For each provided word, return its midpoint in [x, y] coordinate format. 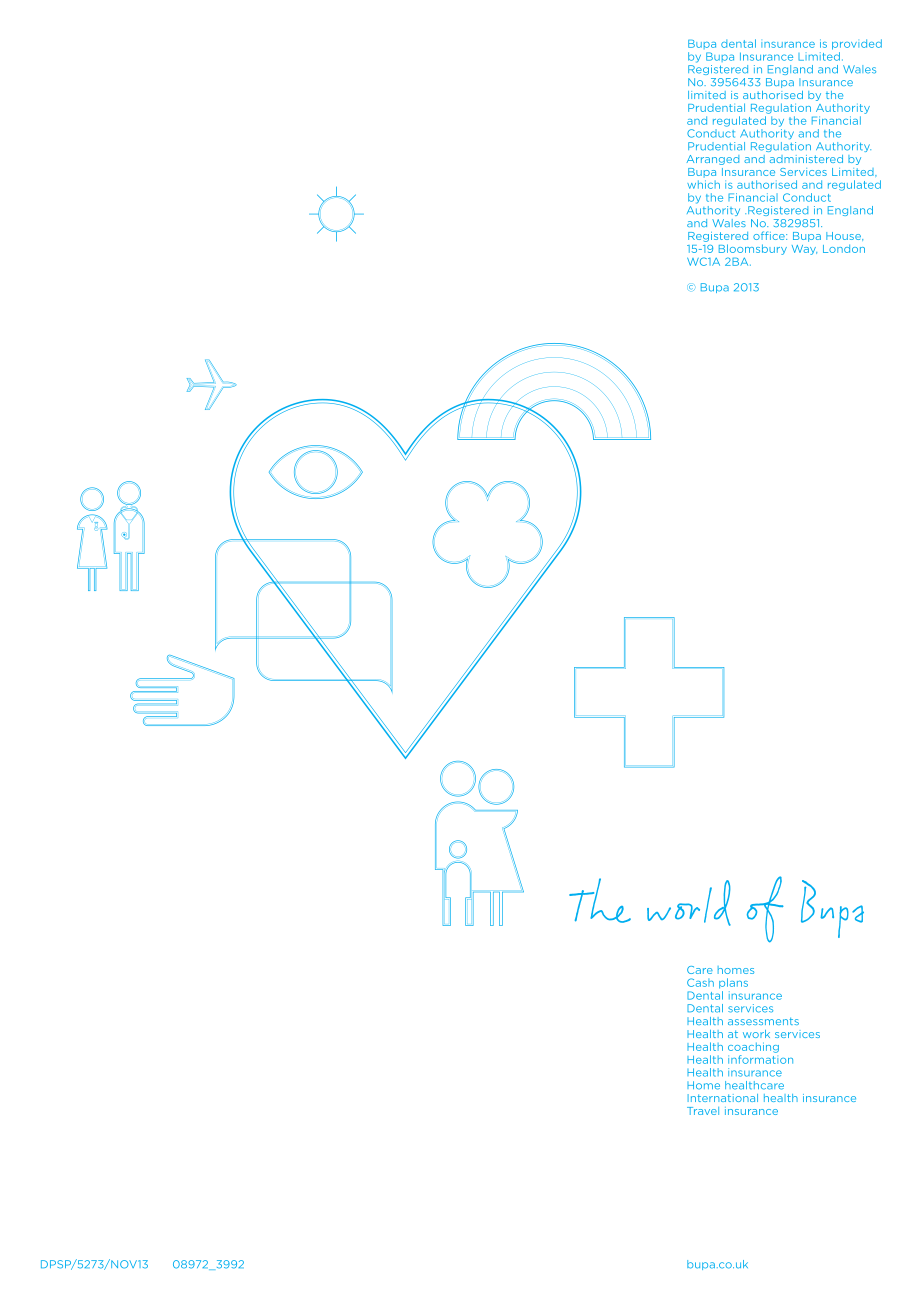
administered [806, 159]
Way [804, 250]
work [756, 1034]
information [760, 1059]
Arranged [713, 160]
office [770, 235]
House [844, 236]
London [844, 248]
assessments [763, 1021]
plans [733, 983]
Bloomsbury [753, 249]
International [723, 1098]
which [703, 184]
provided [857, 44]
